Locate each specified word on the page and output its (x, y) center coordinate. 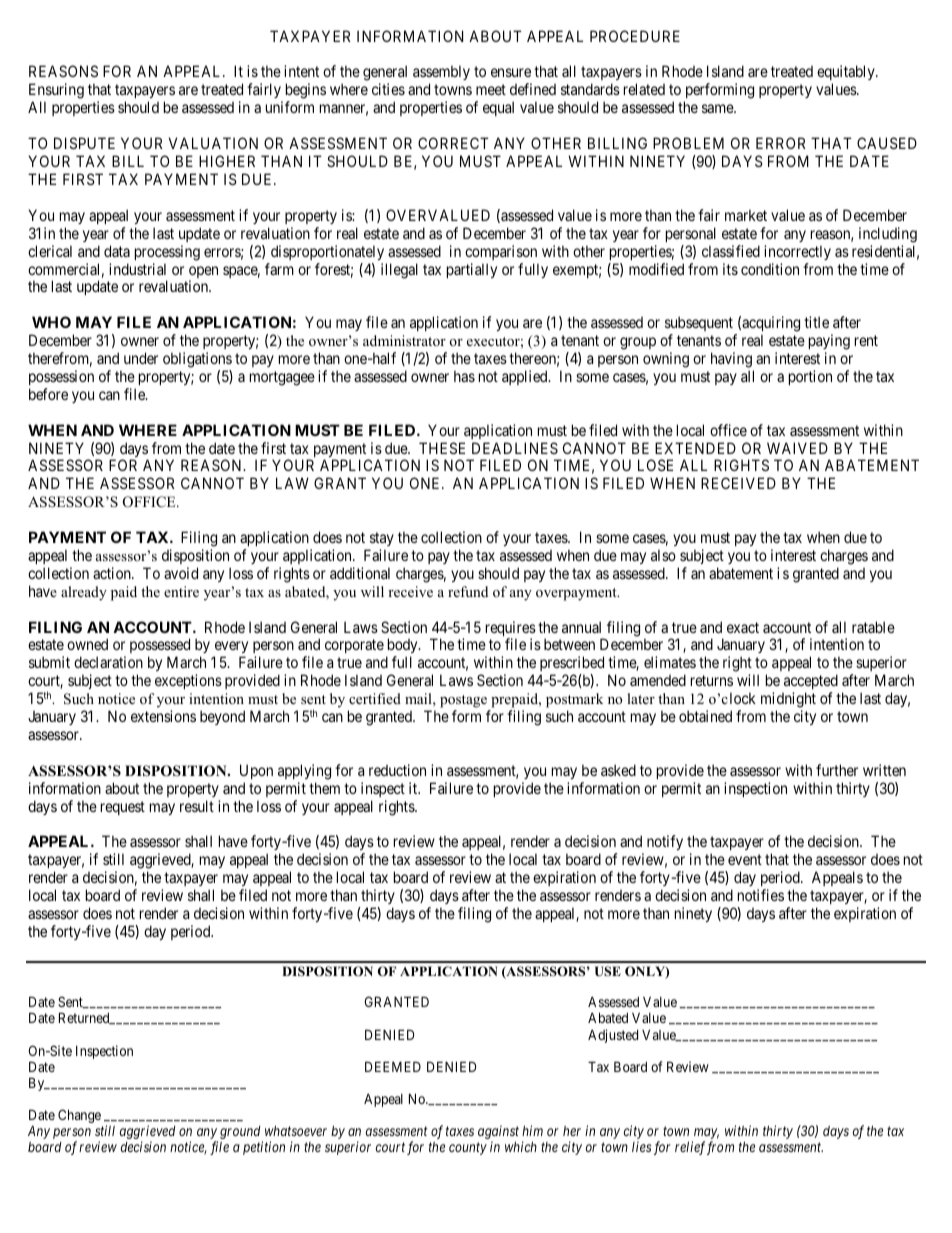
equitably (847, 74)
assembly (441, 74)
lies (641, 1146)
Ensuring (56, 92)
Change (79, 1116)
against (498, 1133)
